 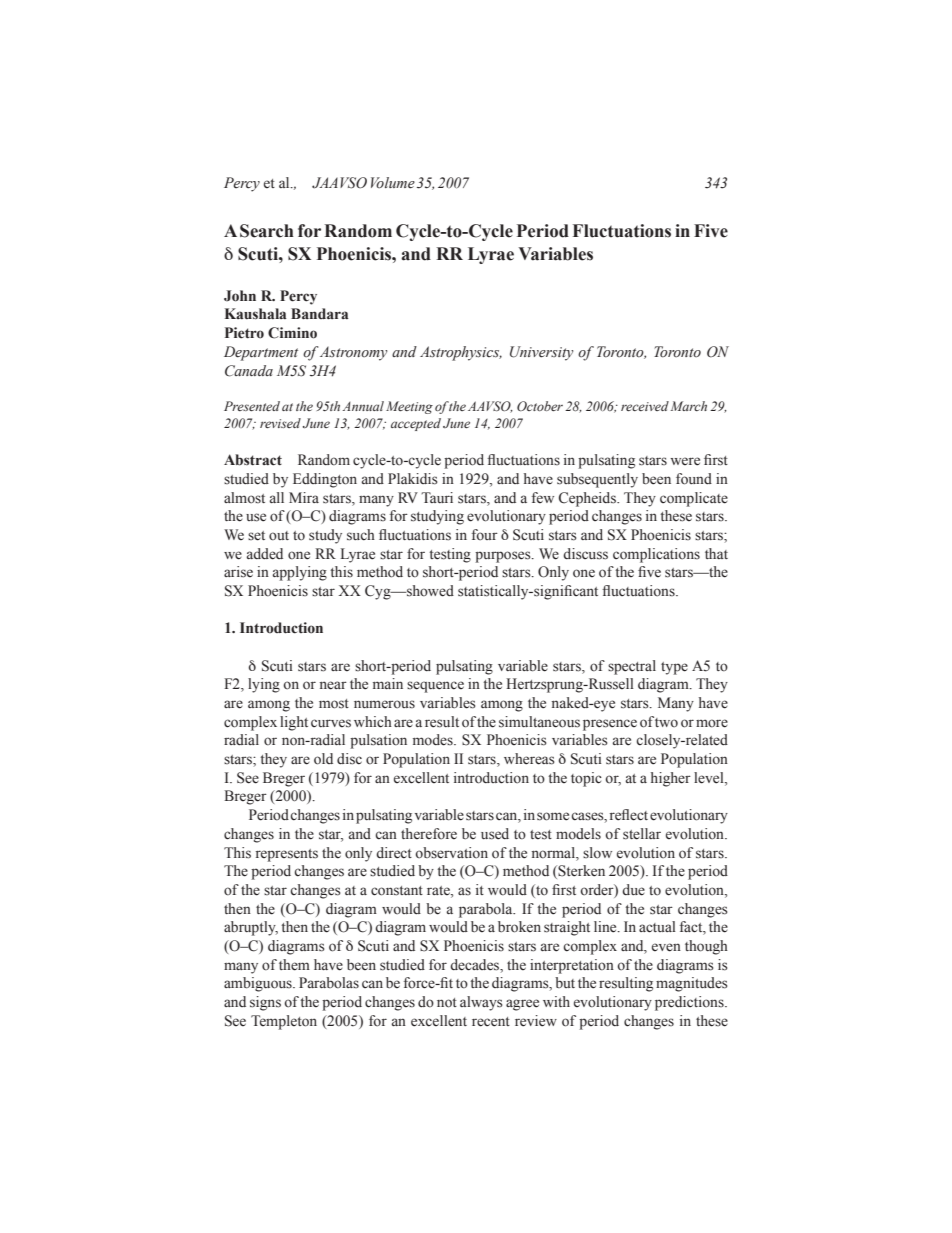 What do you see at coordinates (416, 424) in the screenshot?
I see `accepted` at bounding box center [416, 424].
